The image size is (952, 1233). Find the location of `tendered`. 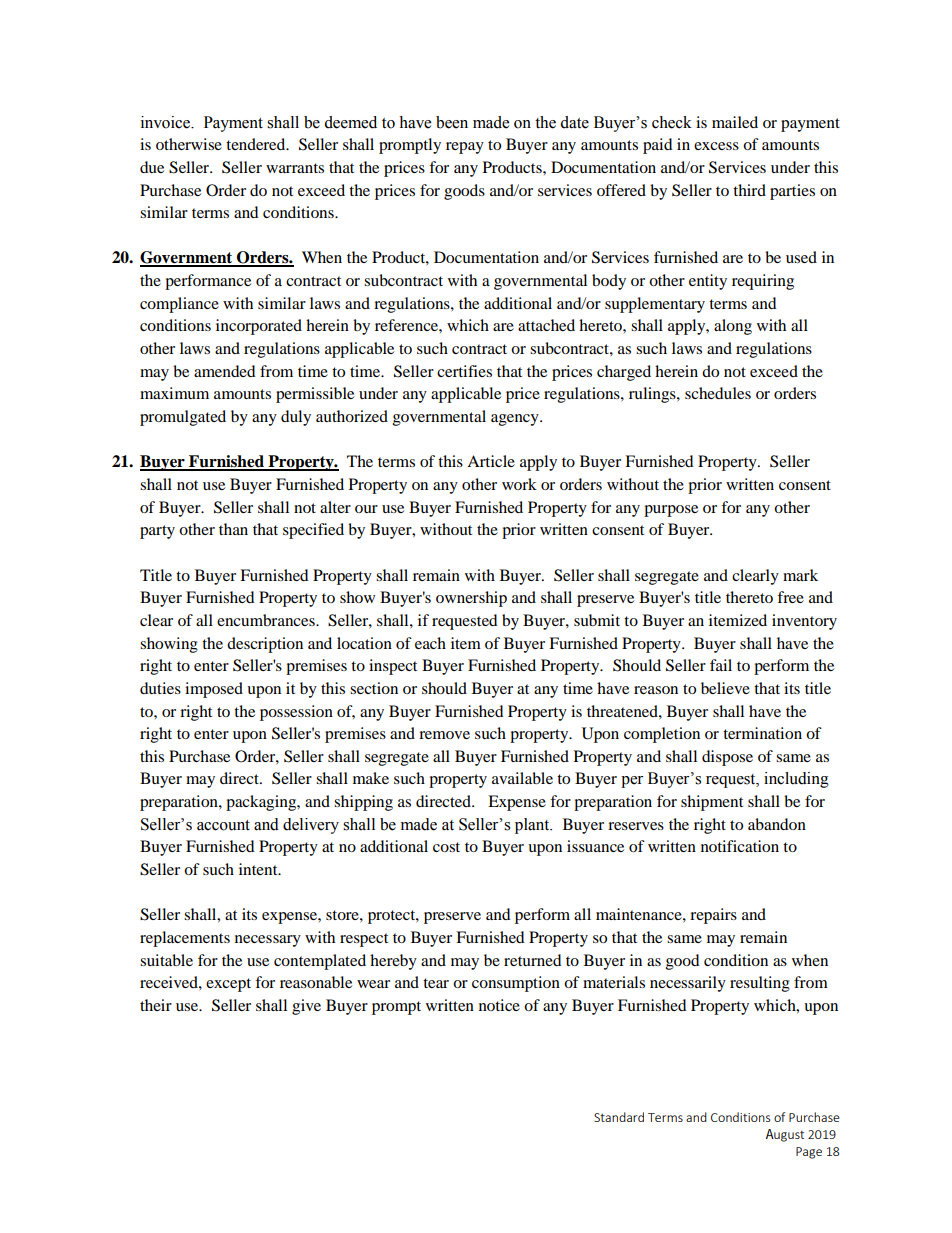

tendered is located at coordinates (257, 144).
